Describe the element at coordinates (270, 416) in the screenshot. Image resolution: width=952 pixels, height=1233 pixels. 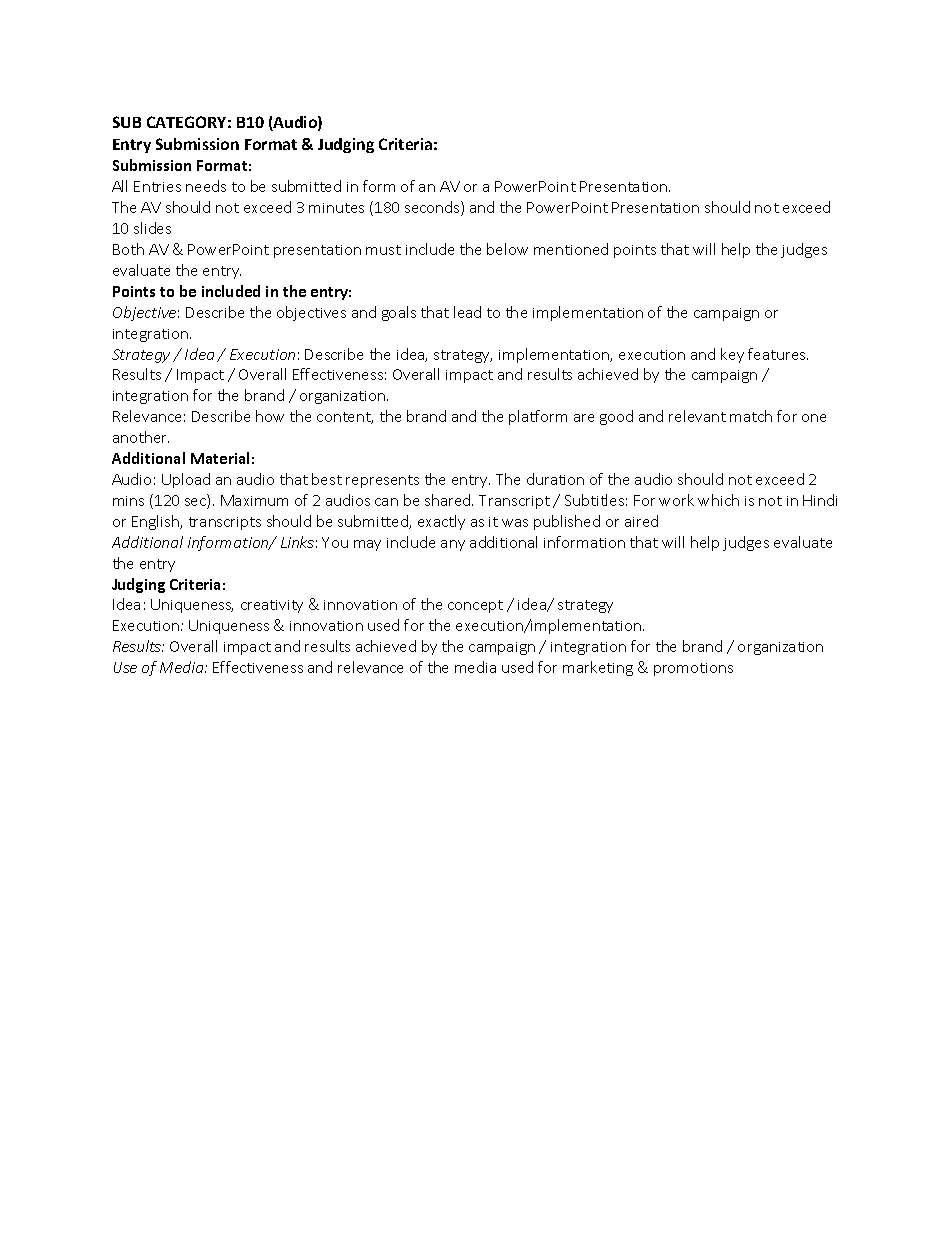
I see `how` at that location.
